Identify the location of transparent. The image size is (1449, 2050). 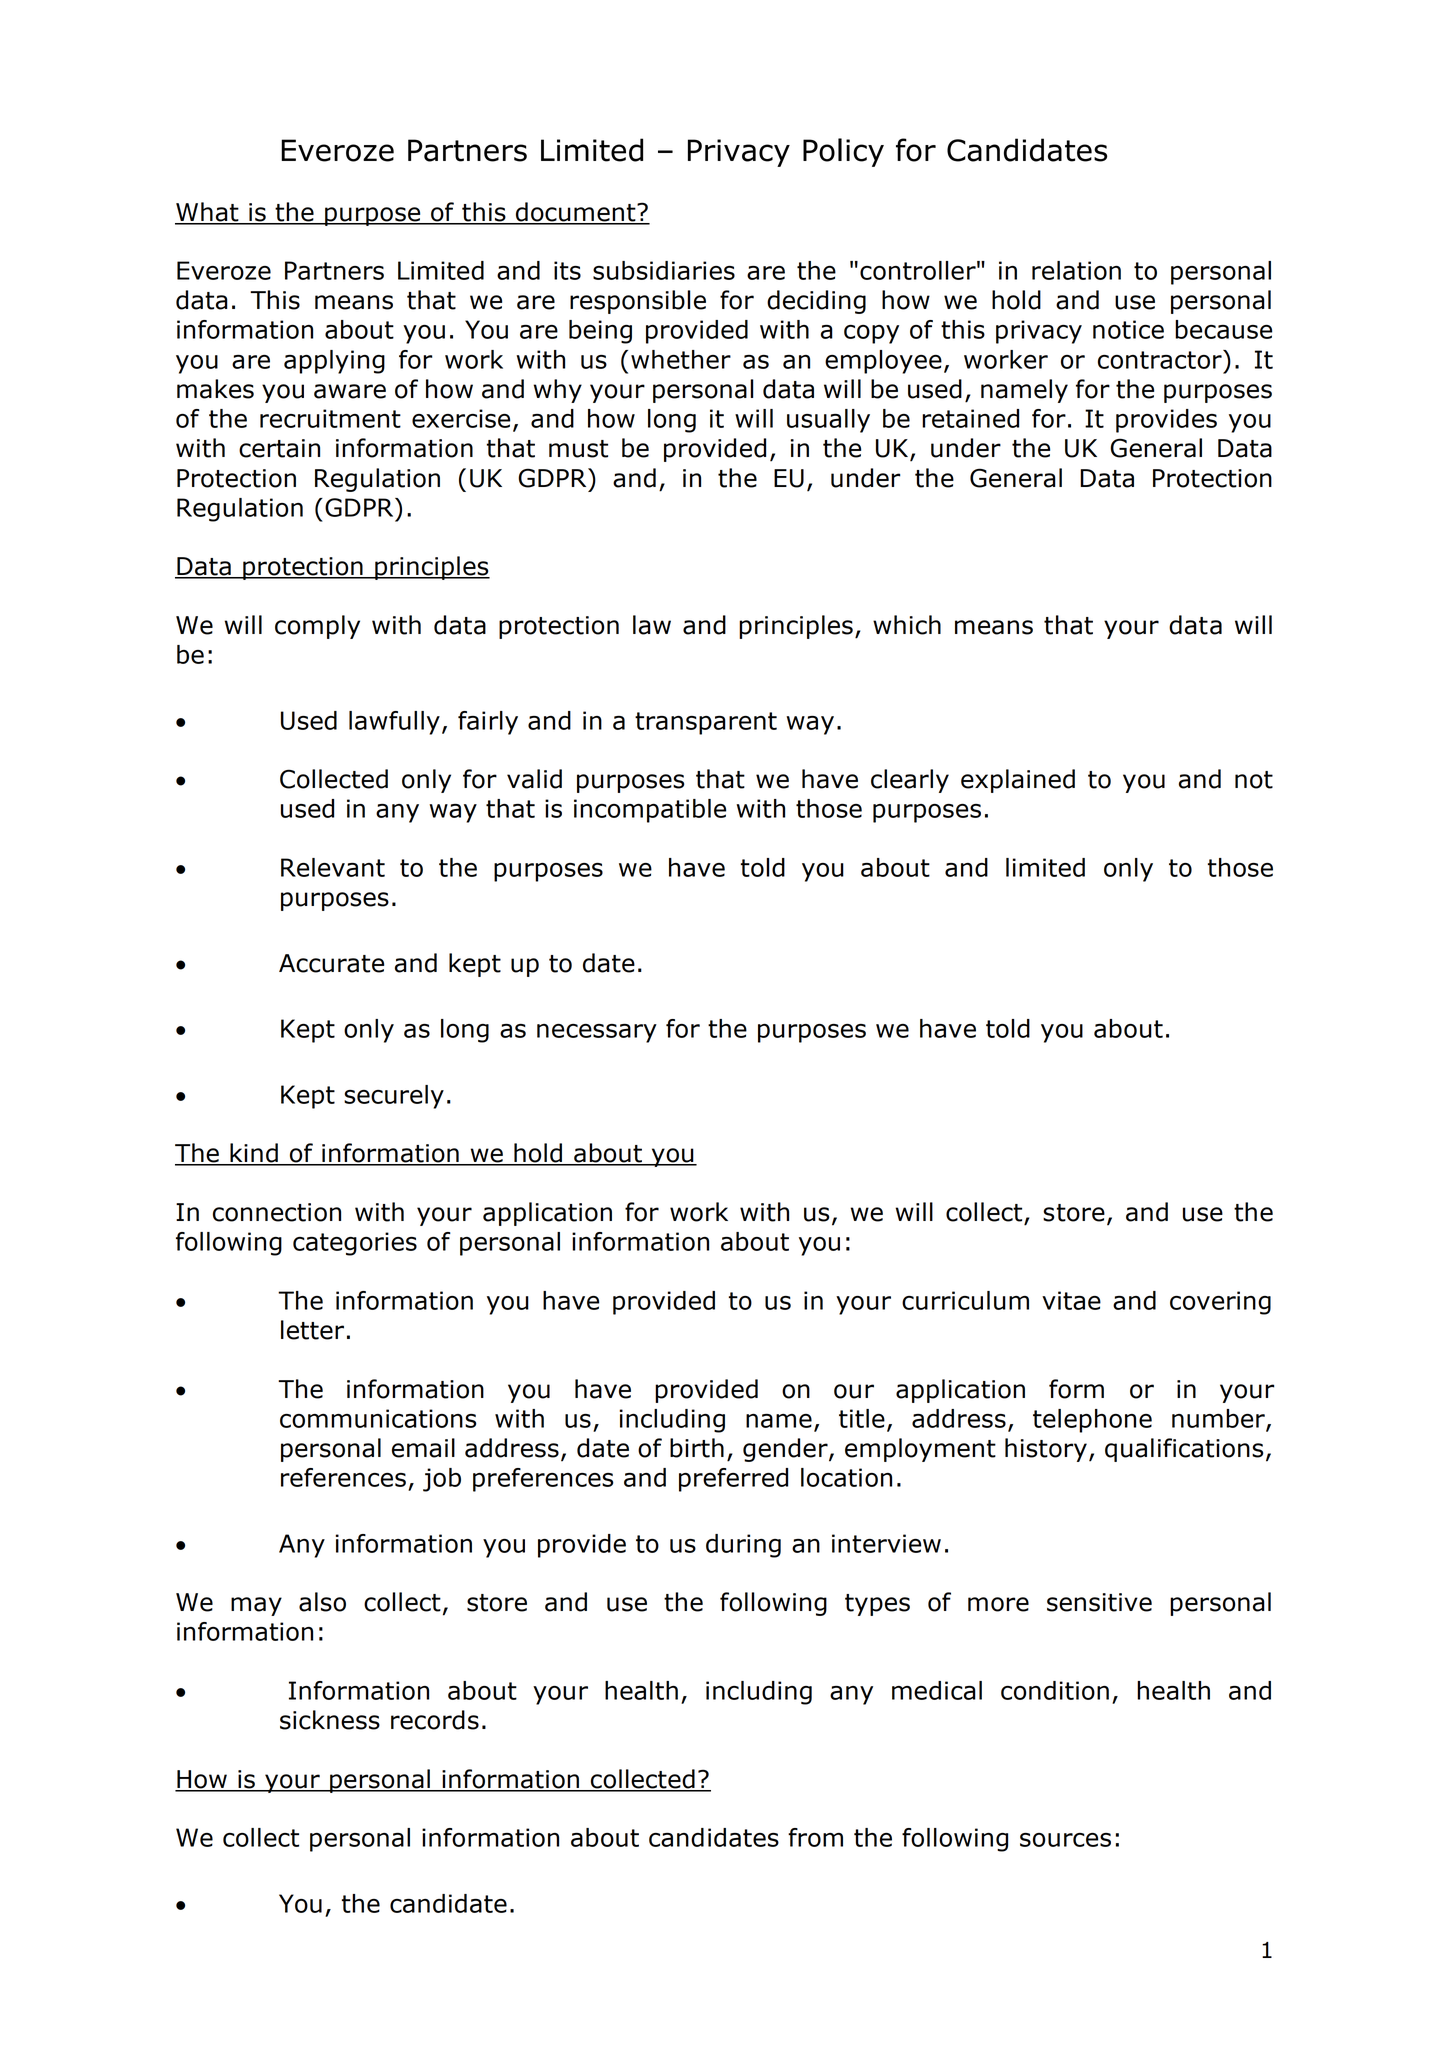
(706, 723).
